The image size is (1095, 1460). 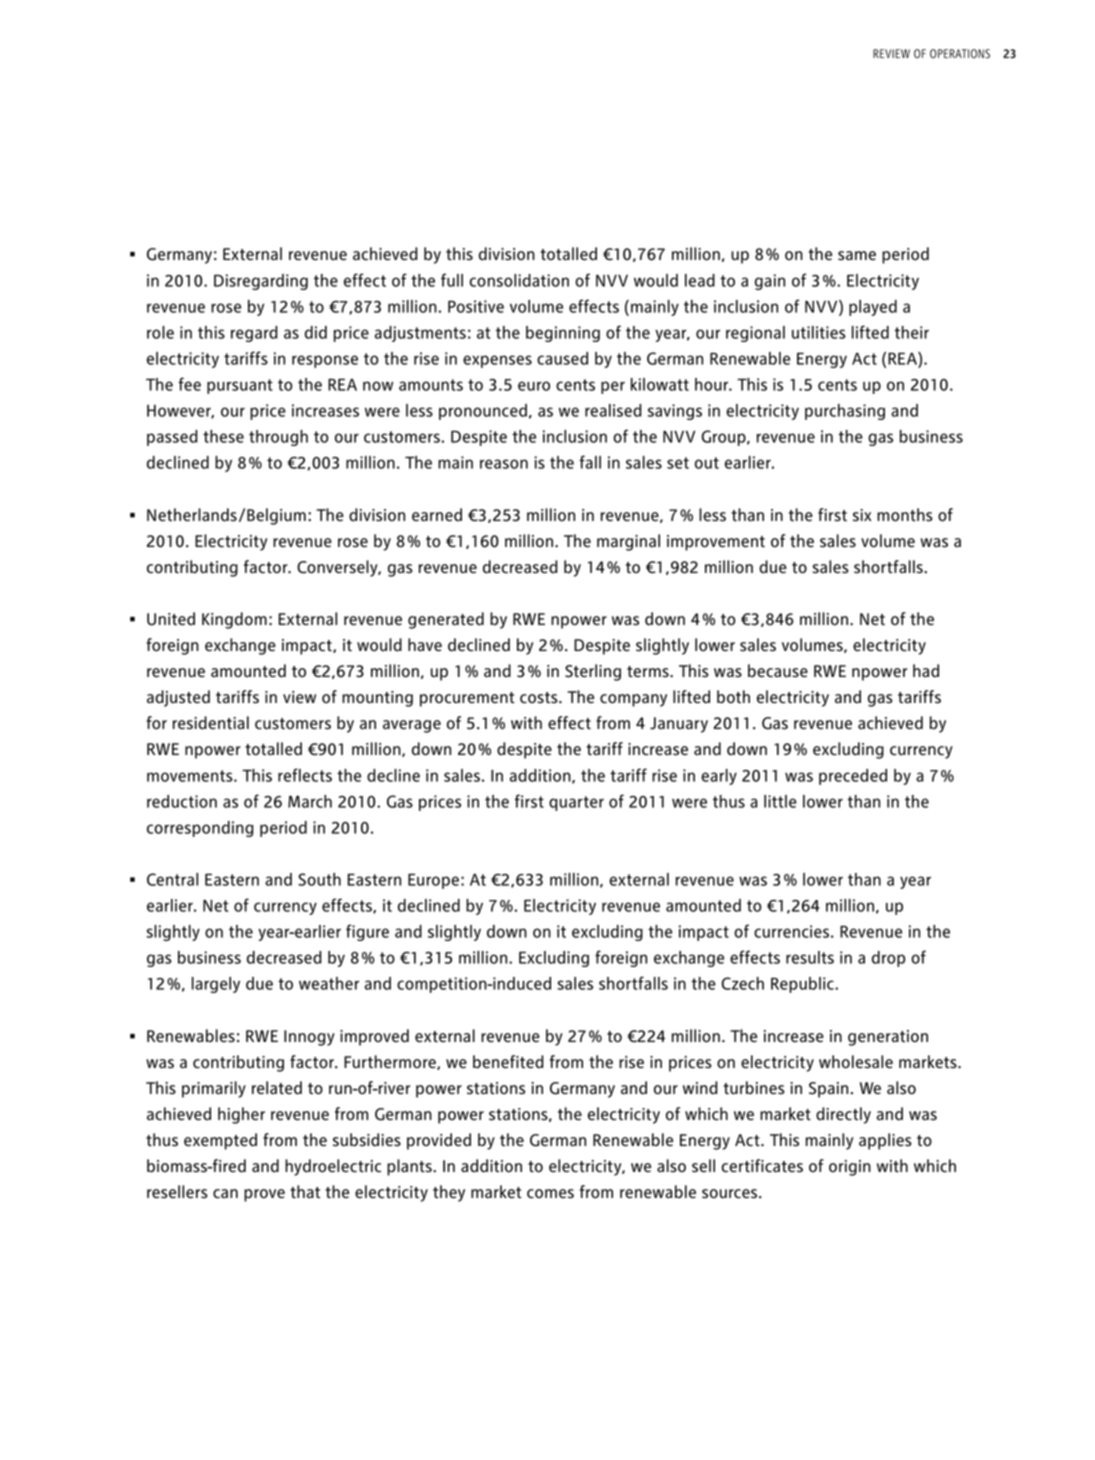 I want to click on United, so click(x=171, y=619).
